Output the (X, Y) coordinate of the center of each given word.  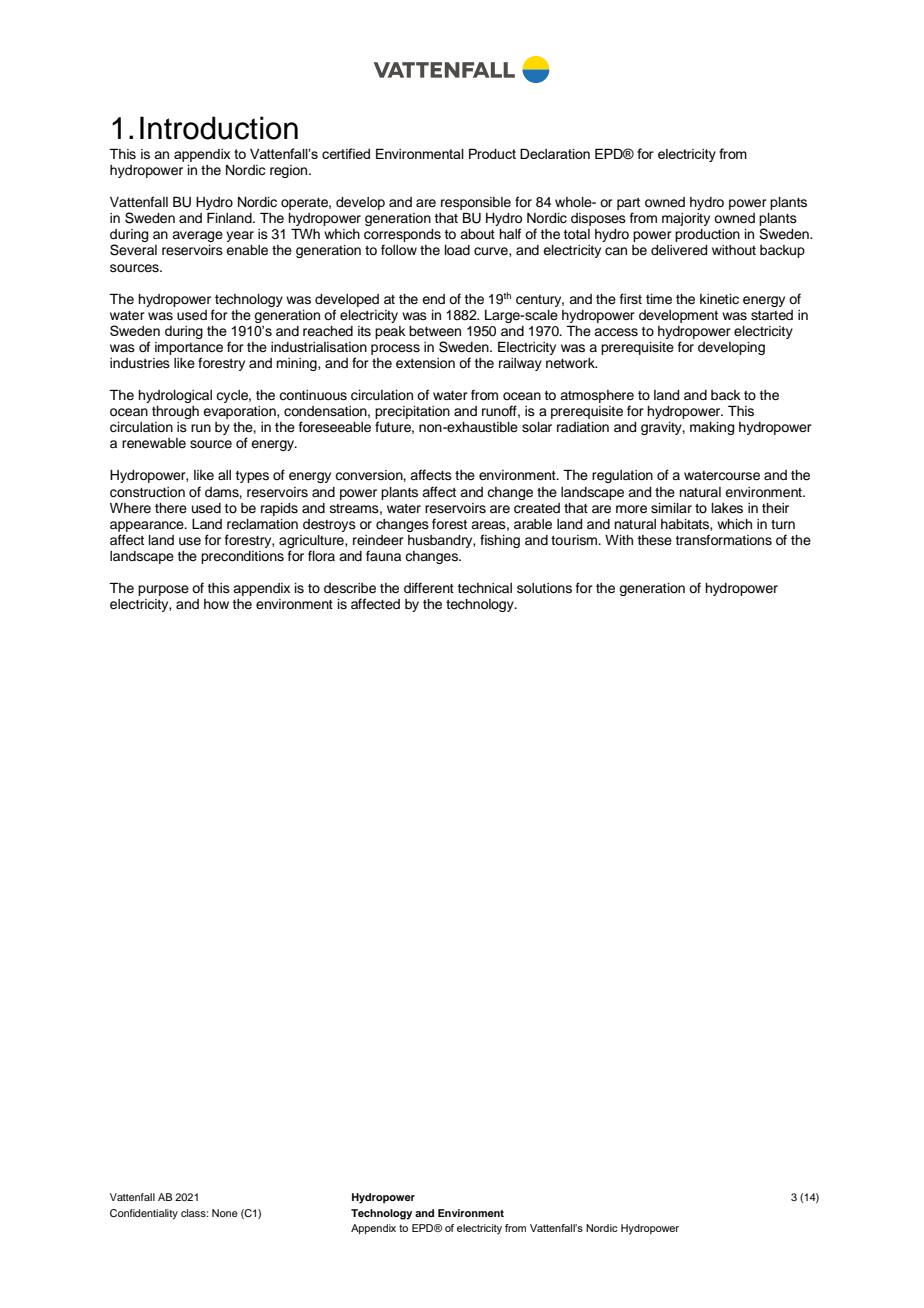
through (175, 412)
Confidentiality (144, 1214)
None (225, 1213)
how (216, 604)
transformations (724, 540)
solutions (544, 588)
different (429, 588)
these (655, 540)
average (197, 236)
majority (686, 219)
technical (485, 588)
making (712, 428)
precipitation (412, 414)
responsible (476, 203)
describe (350, 588)
